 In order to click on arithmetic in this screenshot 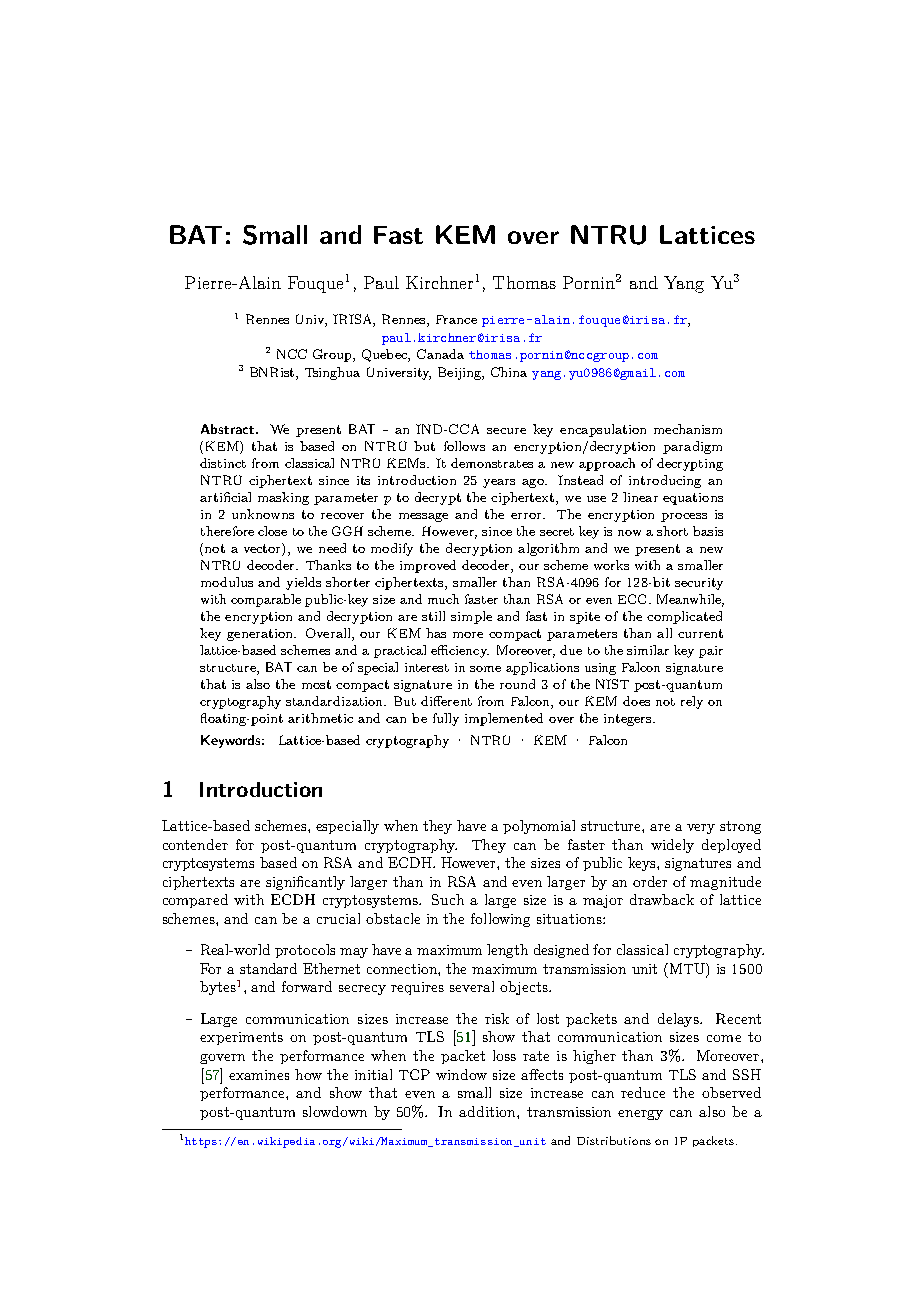, I will do `click(320, 718)`.
